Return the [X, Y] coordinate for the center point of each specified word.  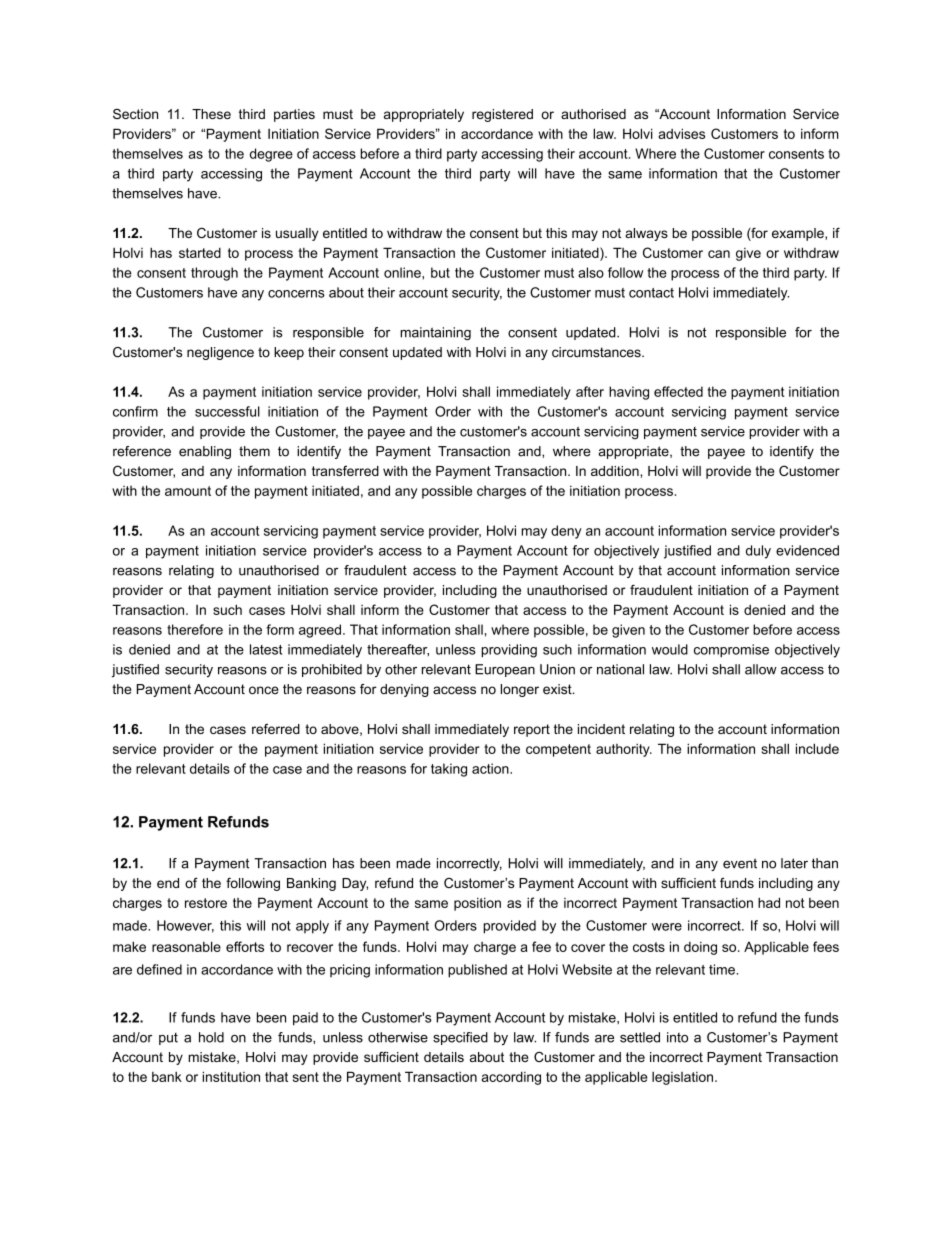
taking [449, 770]
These [211, 114]
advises [681, 133]
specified [460, 1038]
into [677, 1037]
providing [509, 651]
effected [678, 391]
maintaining [435, 333]
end [168, 883]
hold [211, 1037]
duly [758, 552]
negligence [220, 353]
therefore [195, 629]
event [740, 863]
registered [502, 115]
